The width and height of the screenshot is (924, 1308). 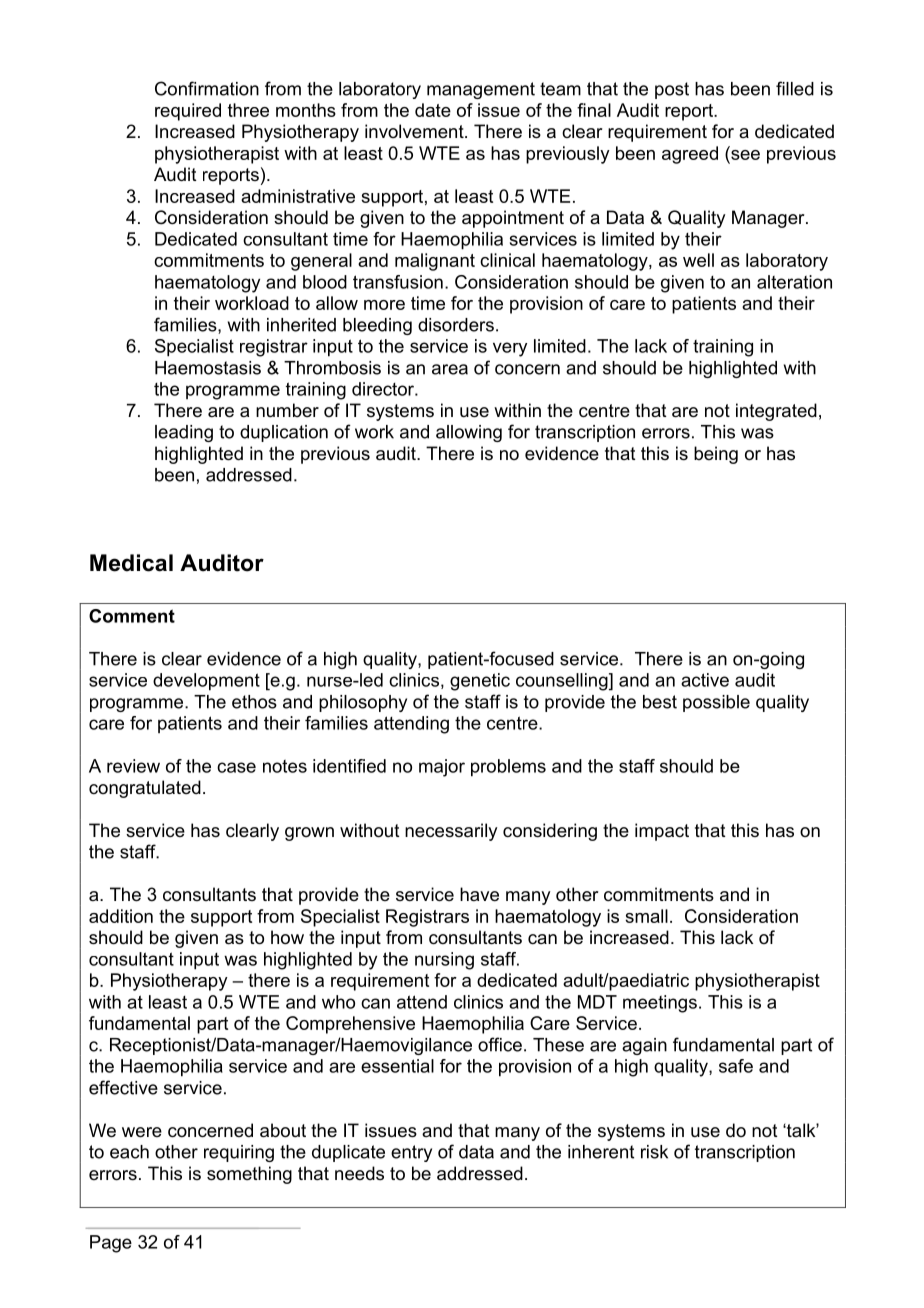 What do you see at coordinates (249, 1175) in the screenshot?
I see `something` at bounding box center [249, 1175].
